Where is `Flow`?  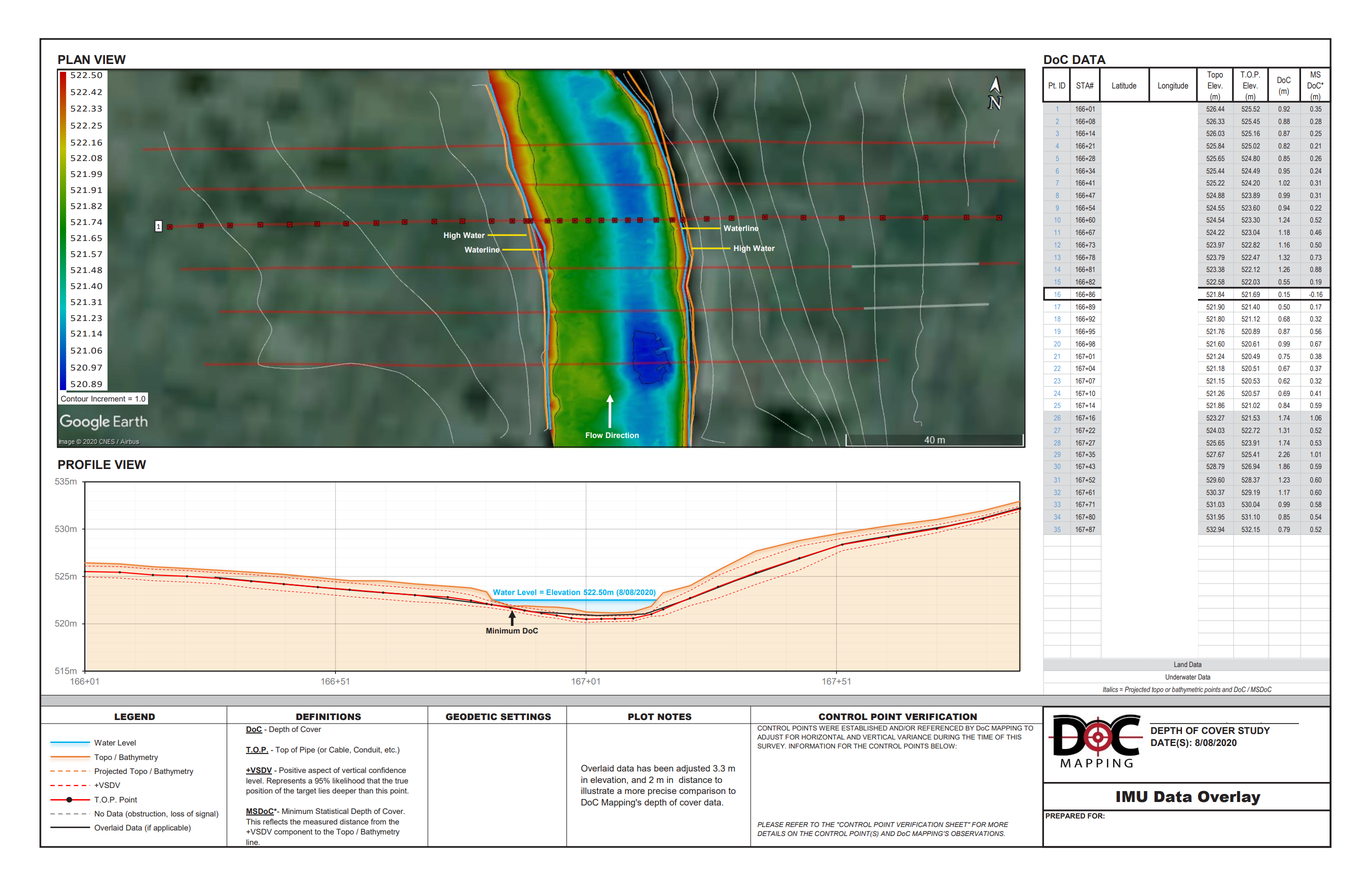
Flow is located at coordinates (594, 435).
